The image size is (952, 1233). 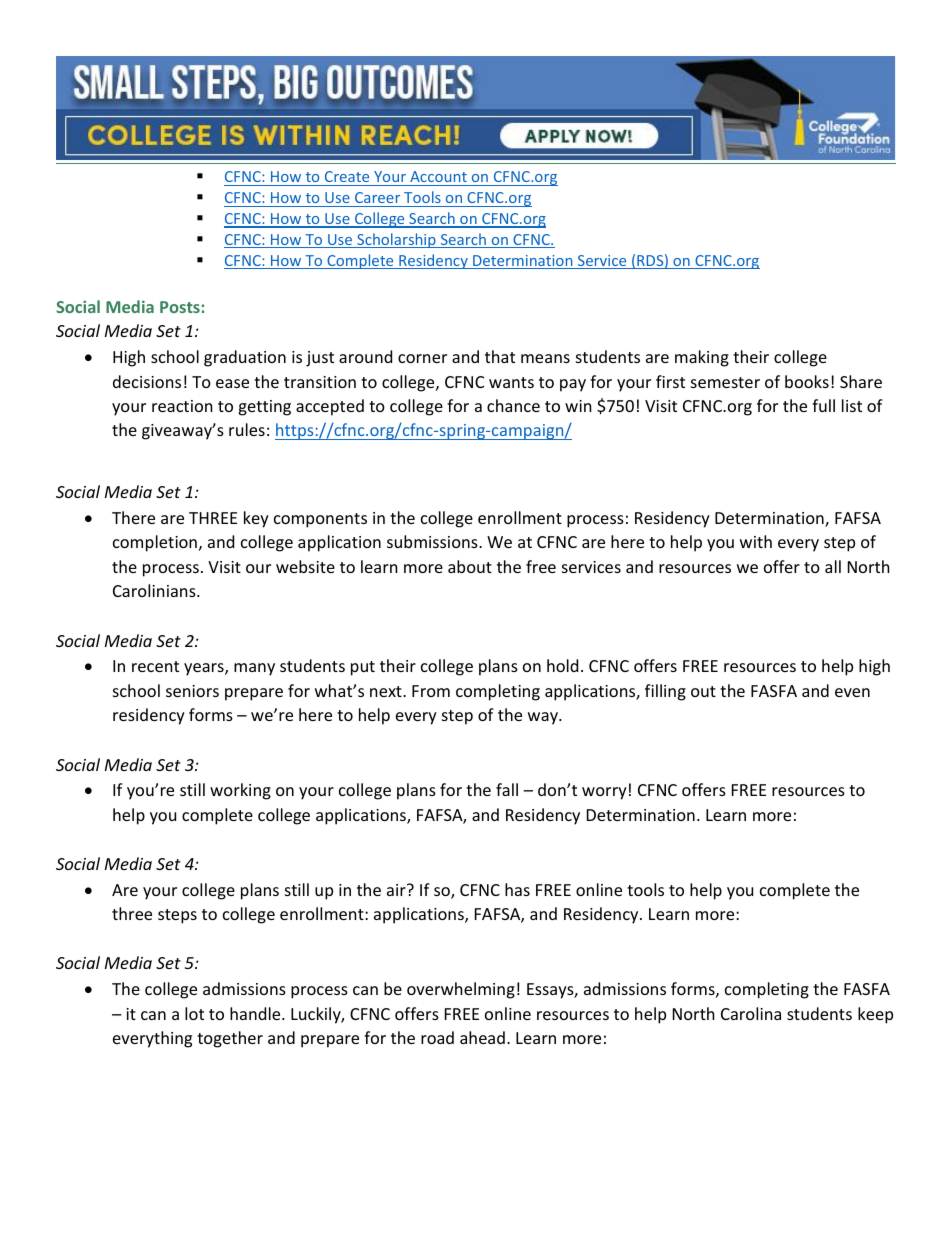 What do you see at coordinates (247, 429) in the screenshot?
I see `rules` at bounding box center [247, 429].
